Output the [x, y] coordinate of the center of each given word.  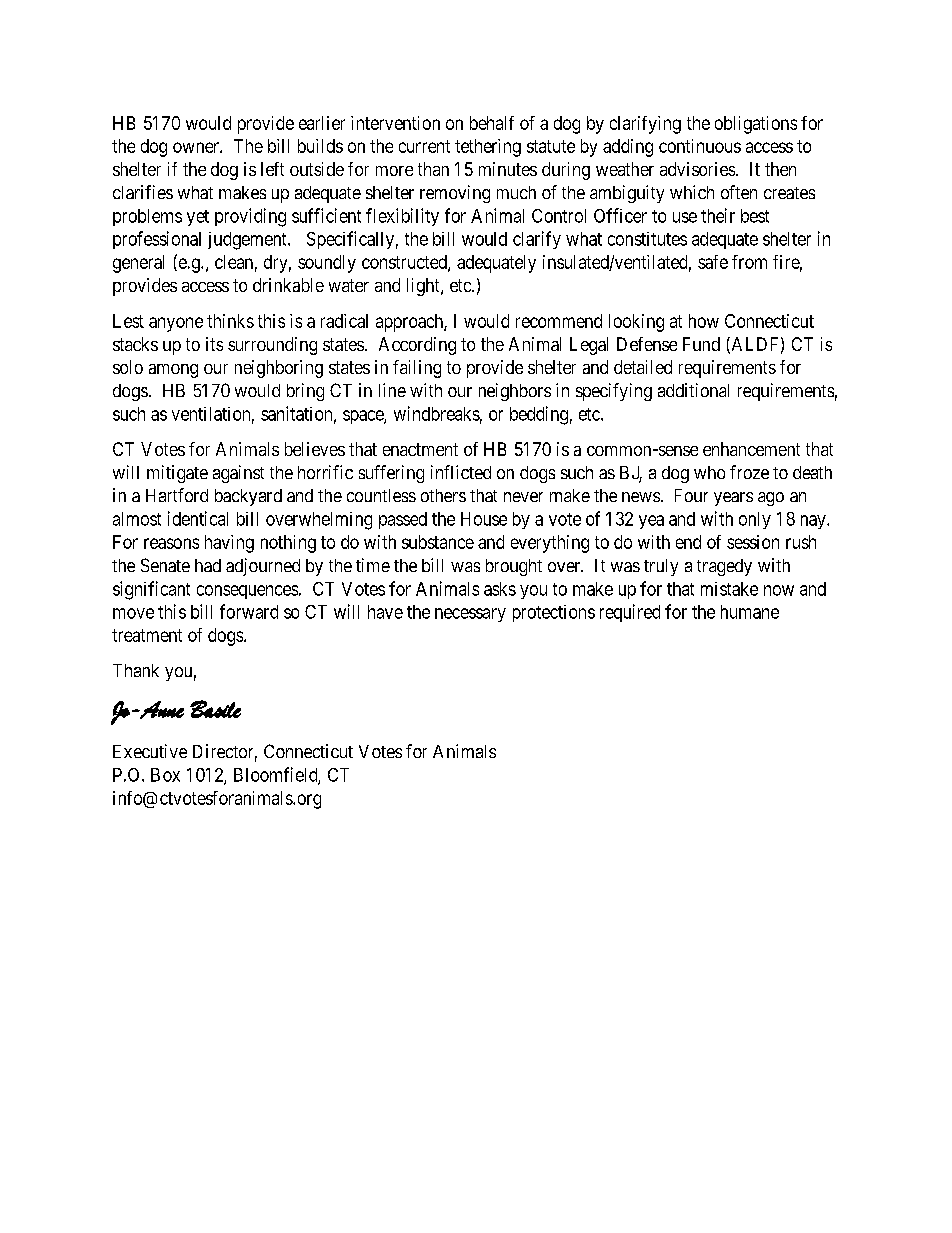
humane [750, 612]
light [424, 287]
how [704, 321]
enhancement [751, 449]
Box [165, 775]
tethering [488, 148]
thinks [230, 321]
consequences [247, 592]
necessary [470, 615]
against [238, 474]
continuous [700, 146]
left [272, 169]
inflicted [461, 472]
